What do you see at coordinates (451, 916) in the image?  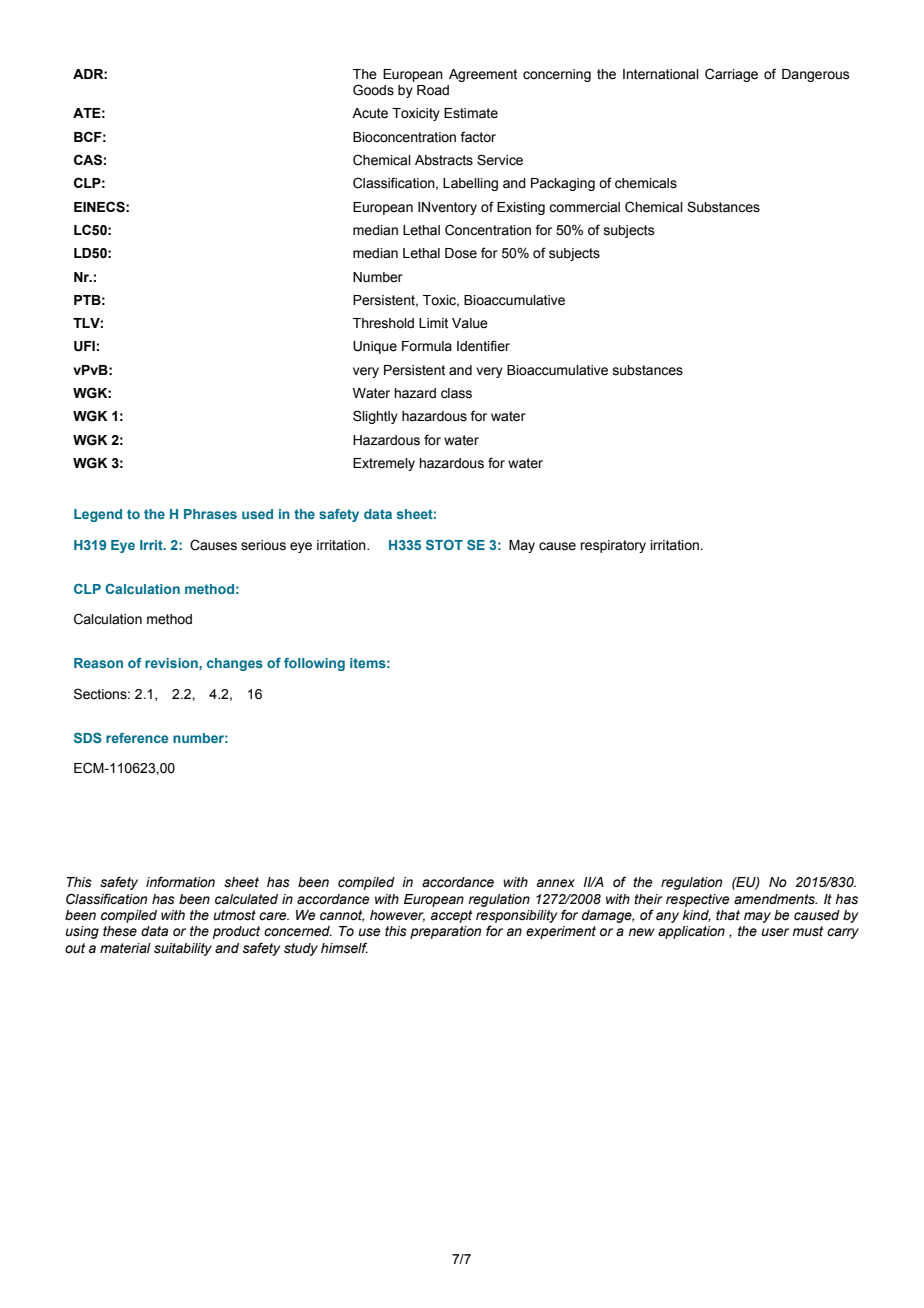 I see `accept` at bounding box center [451, 916].
